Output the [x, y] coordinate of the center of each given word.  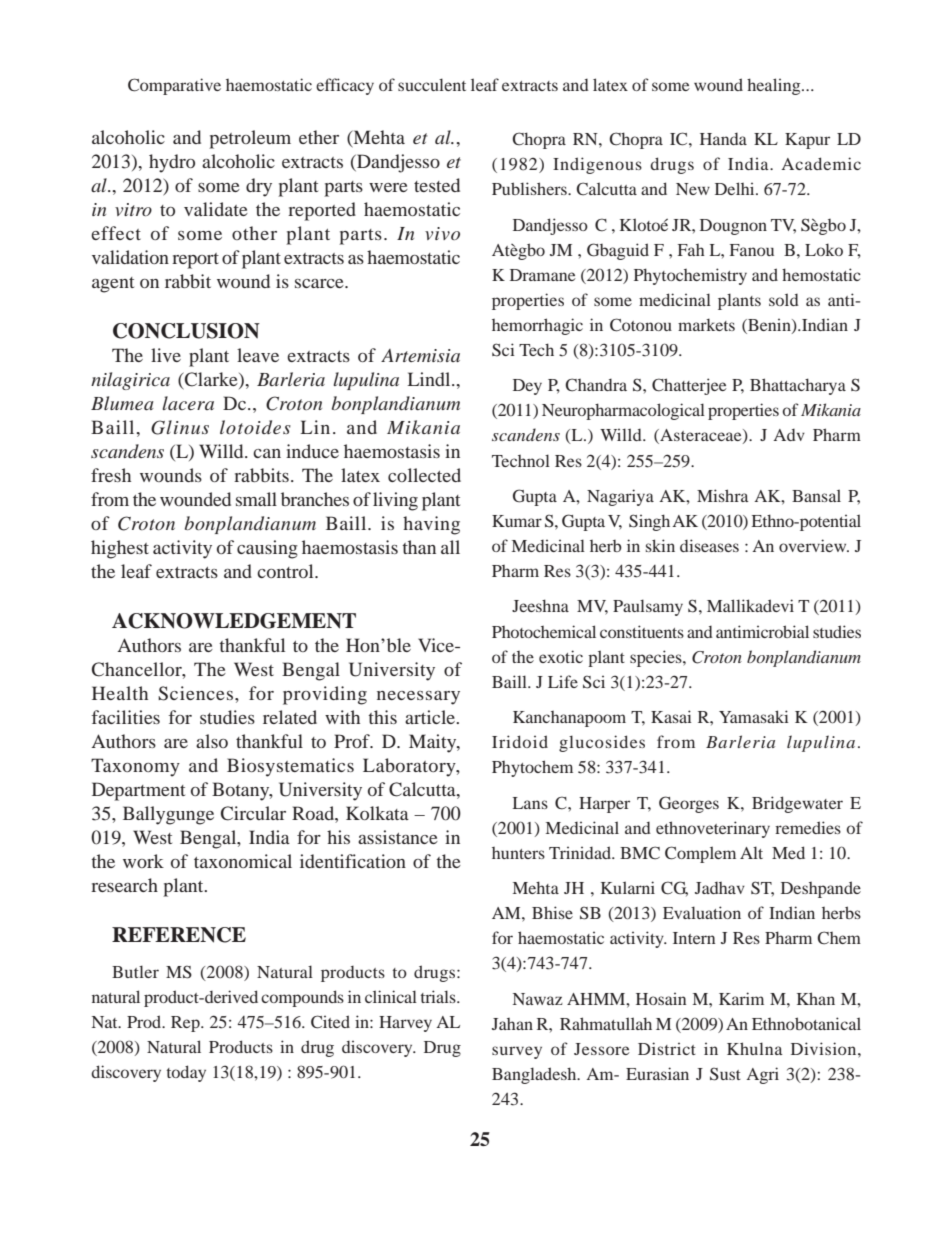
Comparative [174, 86]
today [186, 1073]
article [431, 717]
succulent [432, 84]
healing [775, 86]
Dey [527, 387]
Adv [789, 435]
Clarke [211, 380]
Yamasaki [754, 716]
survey [517, 1052]
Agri [762, 1075]
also [212, 741]
